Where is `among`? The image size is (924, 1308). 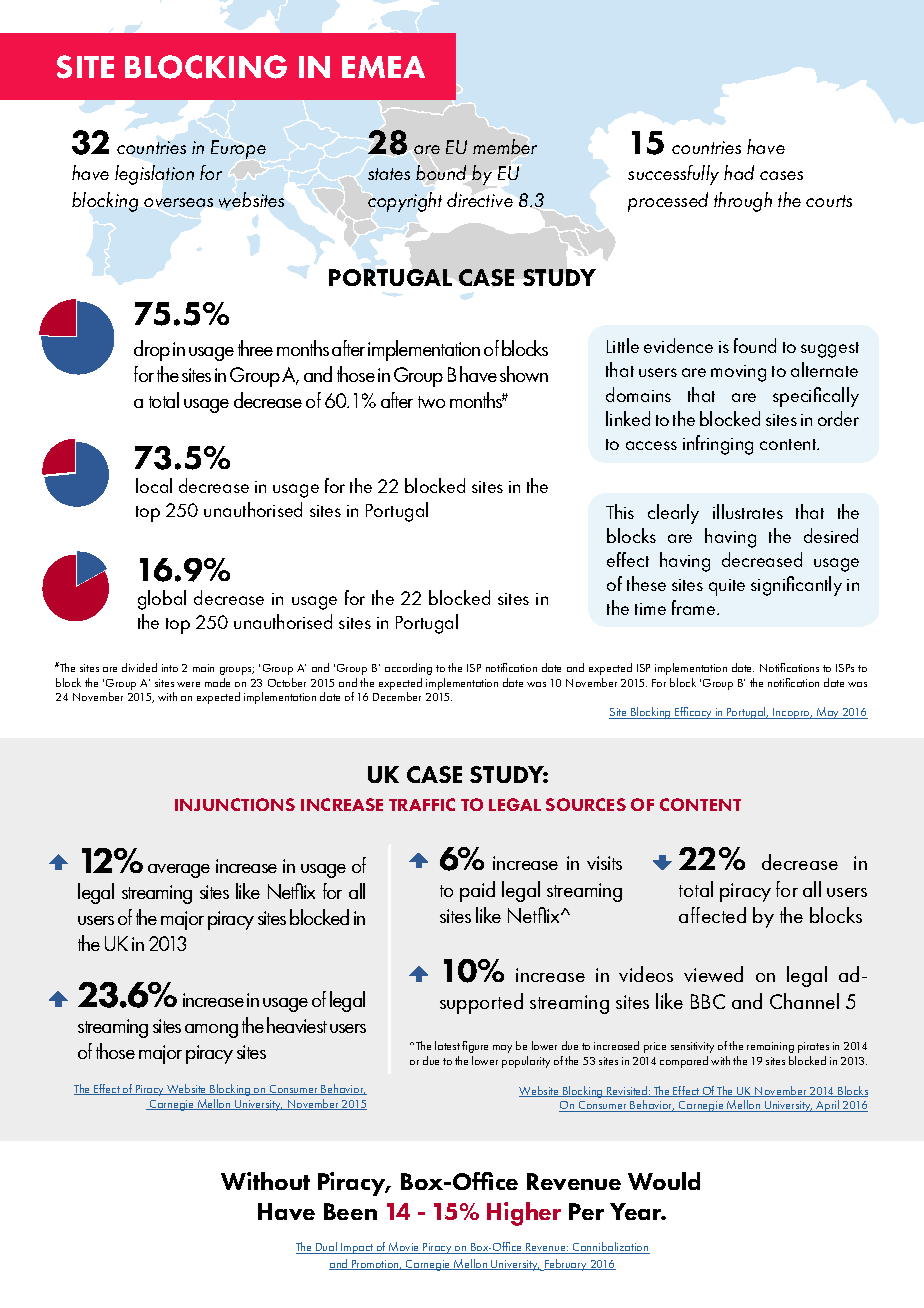
among is located at coordinates (211, 1031).
